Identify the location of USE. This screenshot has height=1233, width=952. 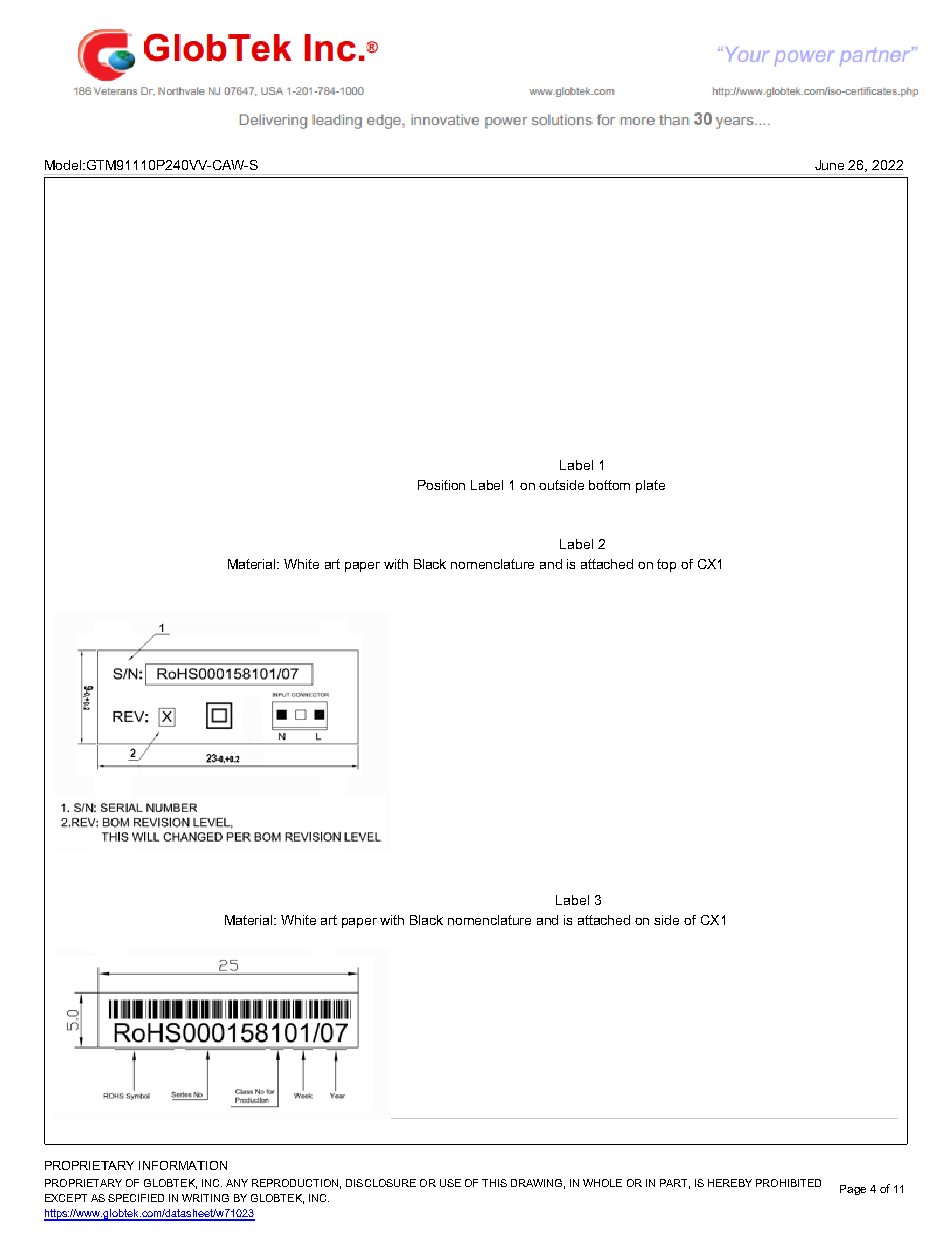
(450, 1183).
